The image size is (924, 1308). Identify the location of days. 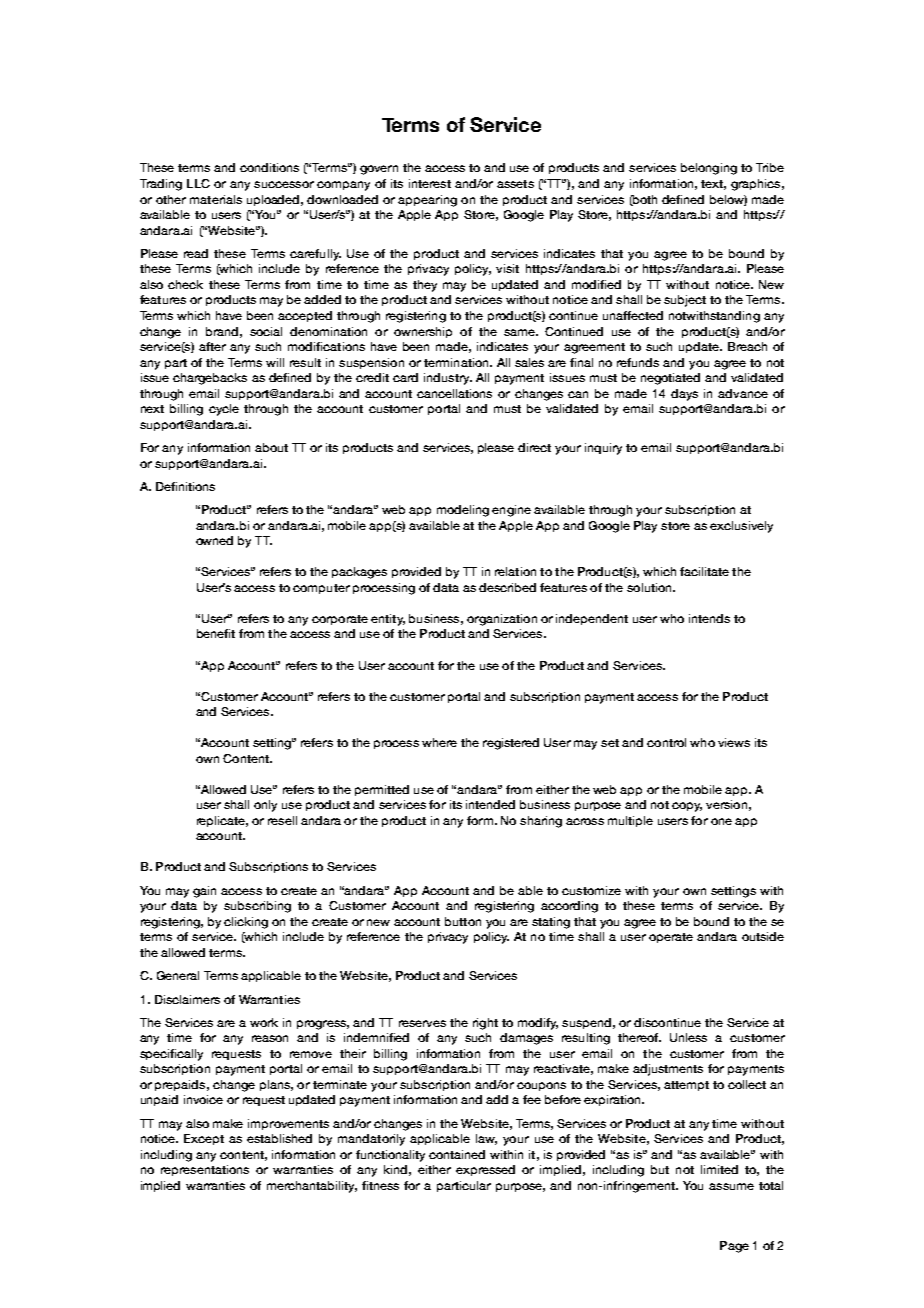
(684, 395).
